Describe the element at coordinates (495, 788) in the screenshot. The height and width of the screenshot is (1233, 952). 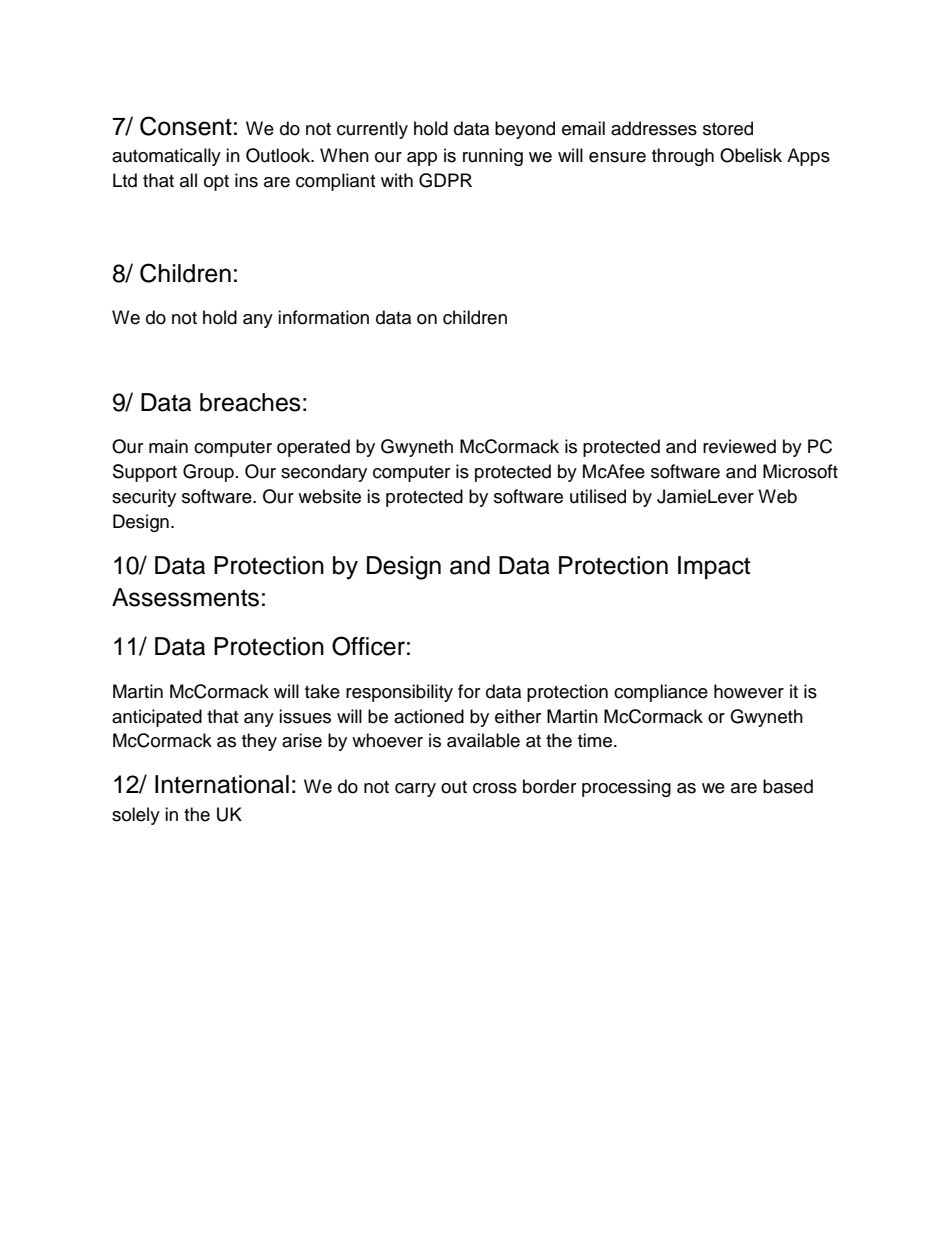
I see `cross` at that location.
